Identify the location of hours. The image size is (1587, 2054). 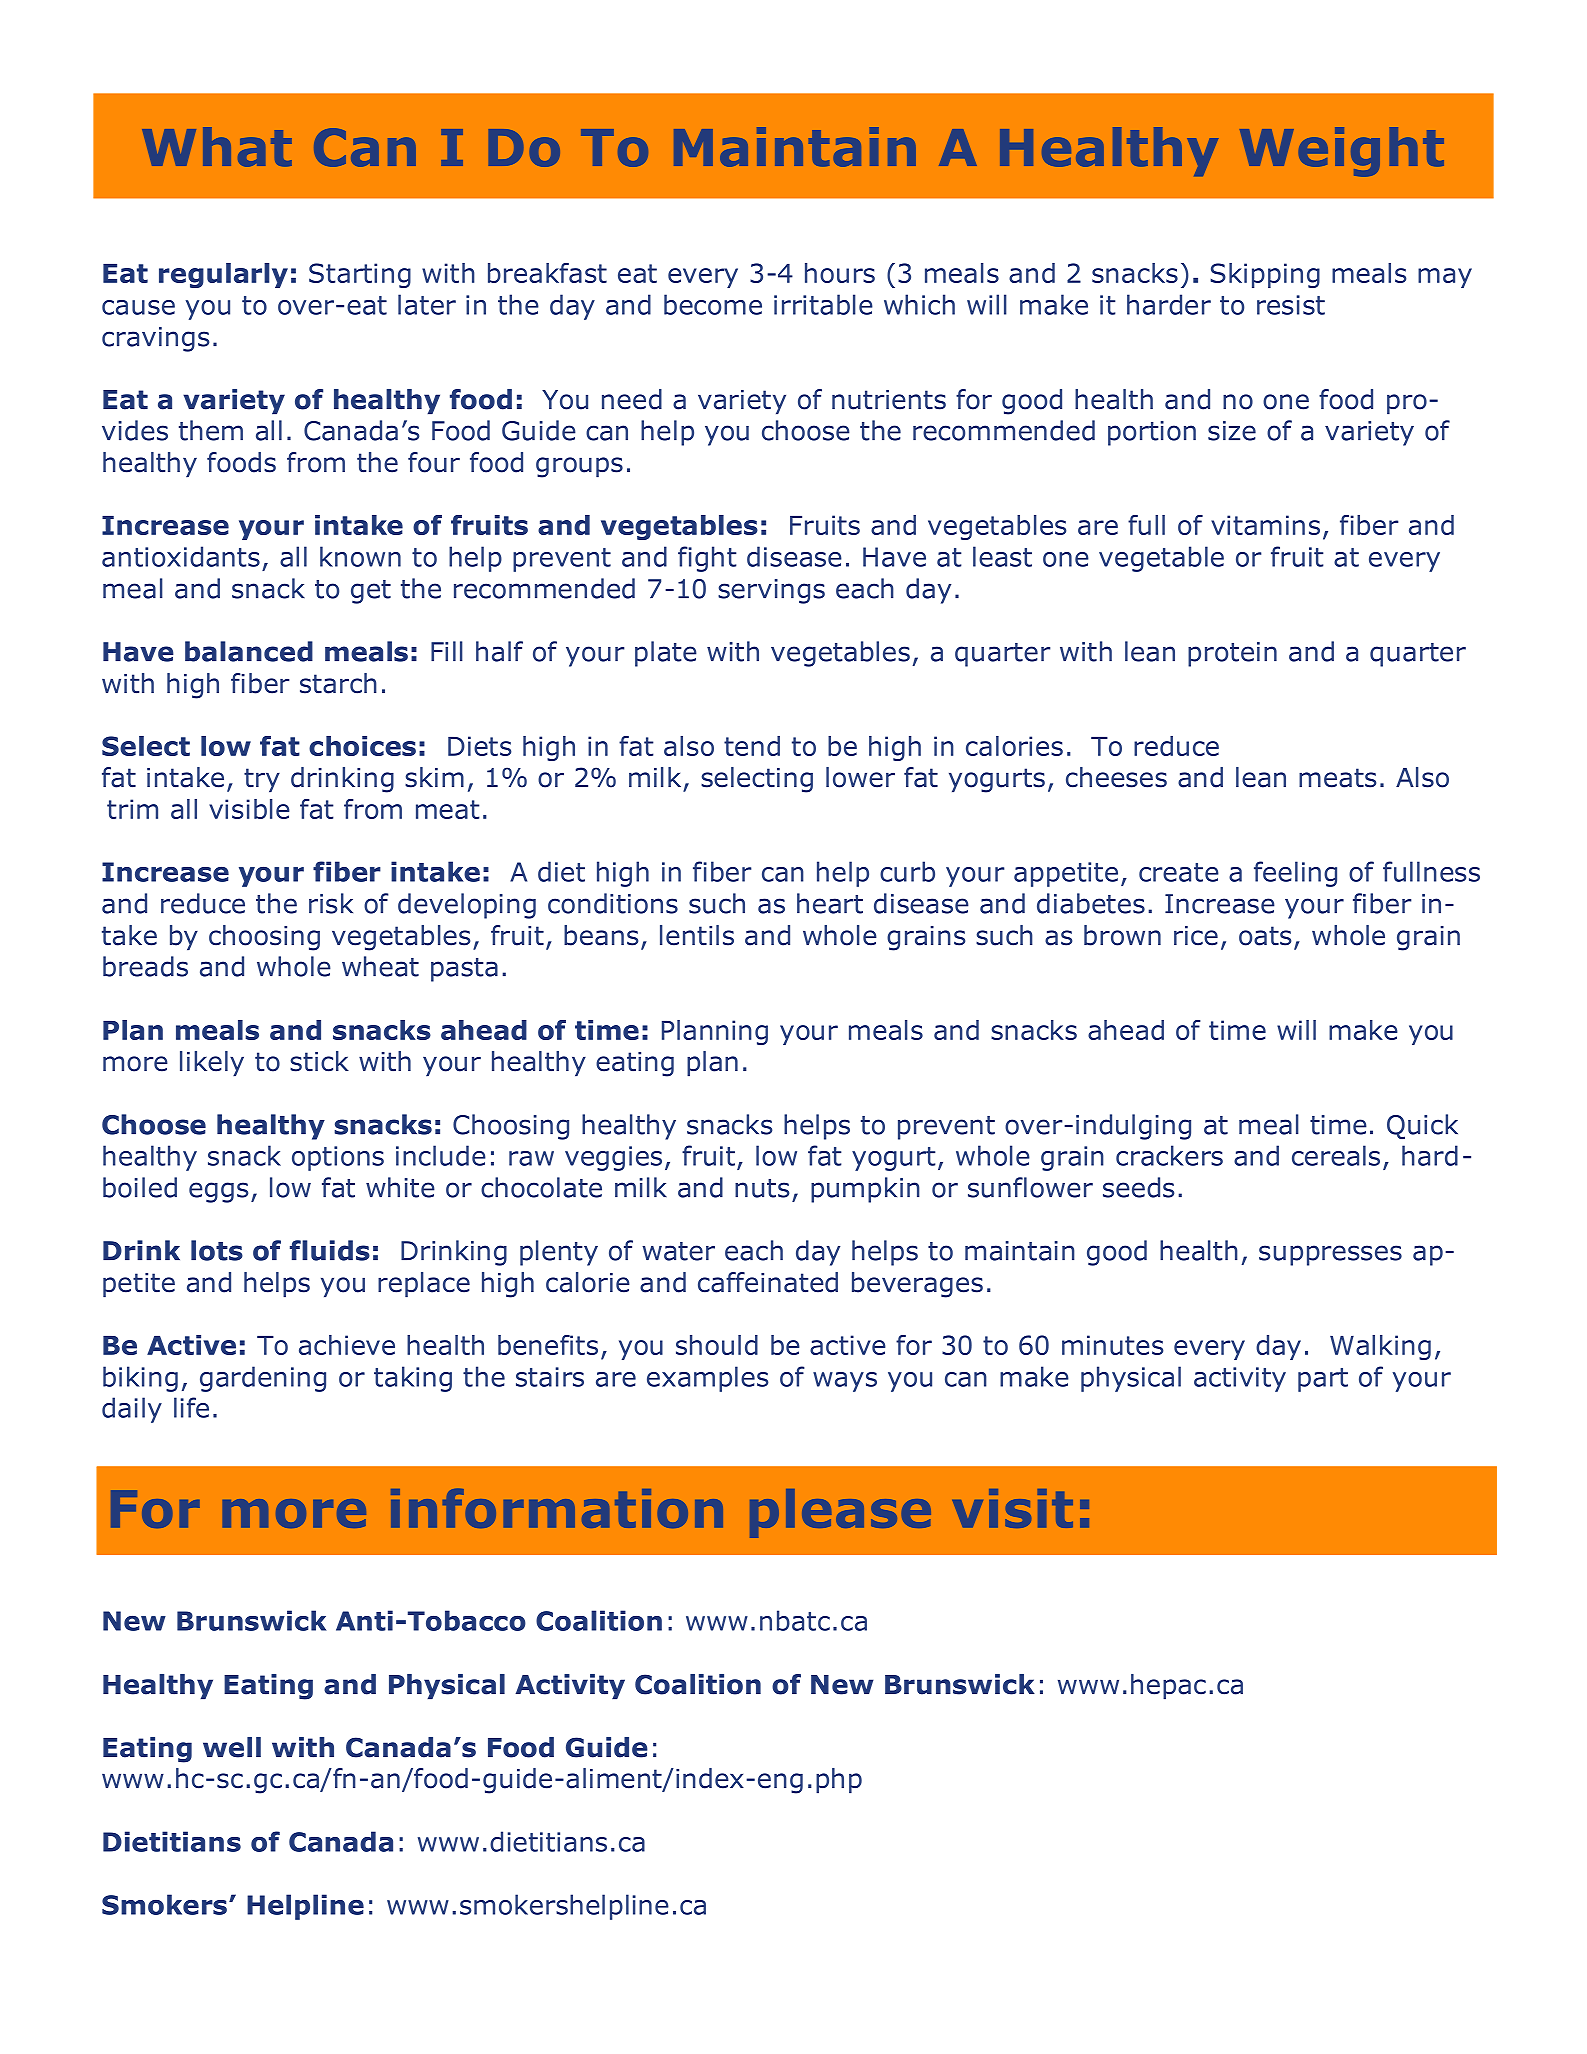
(840, 273).
